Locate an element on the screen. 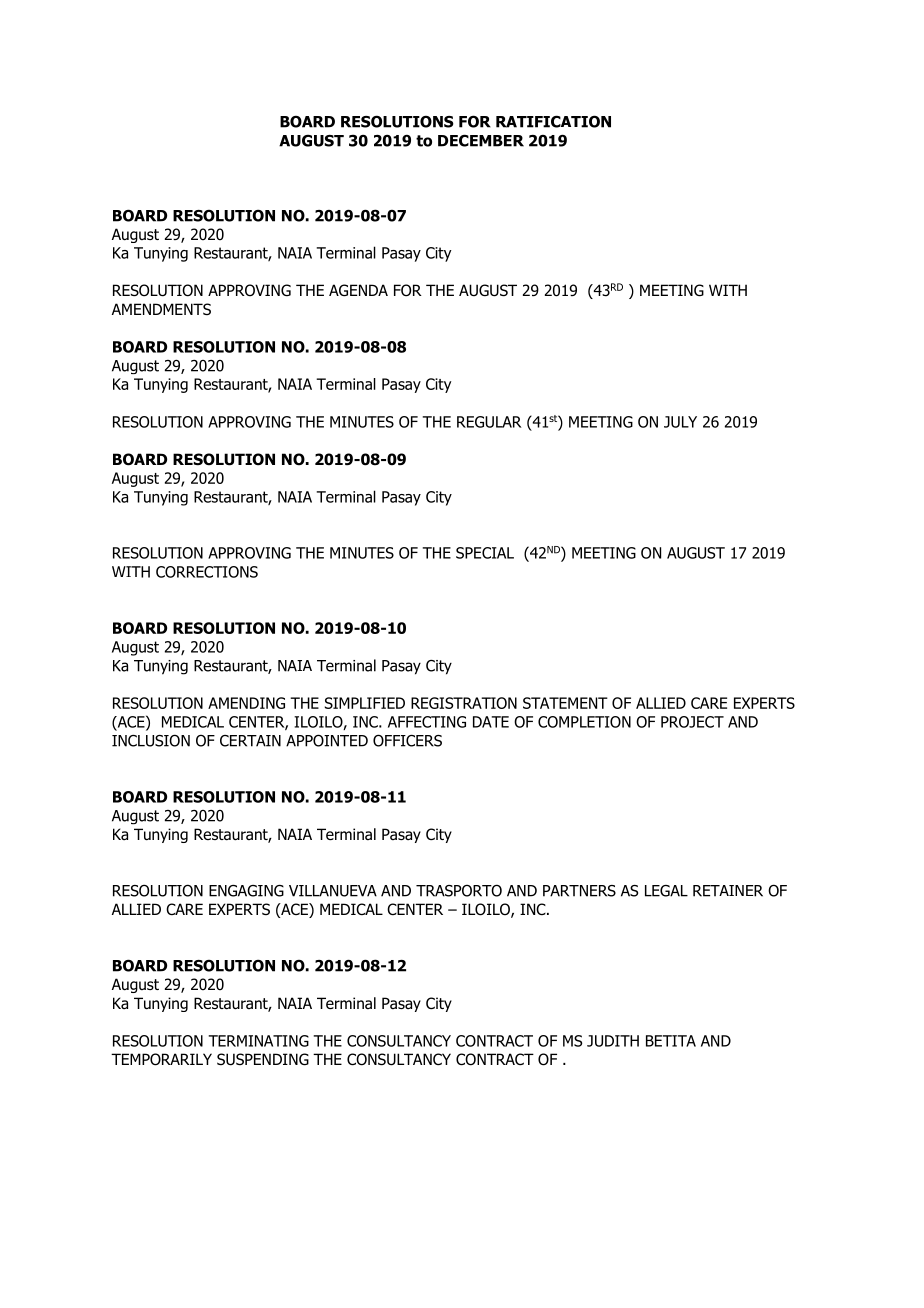  PROJECT is located at coordinates (692, 722).
